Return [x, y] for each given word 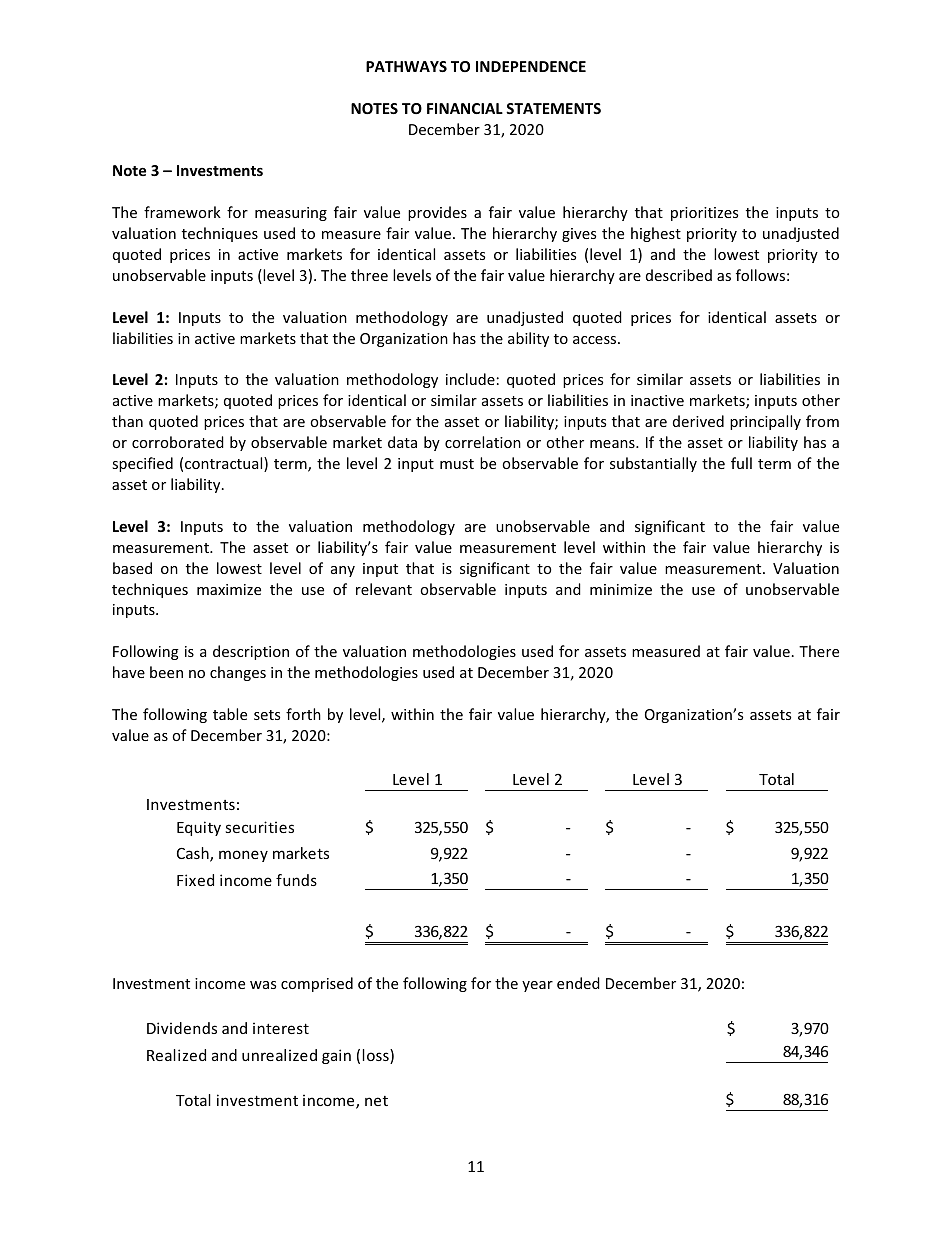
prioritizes [704, 214]
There [819, 651]
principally [765, 422]
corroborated [178, 442]
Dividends [182, 1028]
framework [182, 212]
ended [578, 983]
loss [377, 1056]
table [230, 714]
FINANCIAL [465, 108]
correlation [483, 442]
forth [303, 714]
